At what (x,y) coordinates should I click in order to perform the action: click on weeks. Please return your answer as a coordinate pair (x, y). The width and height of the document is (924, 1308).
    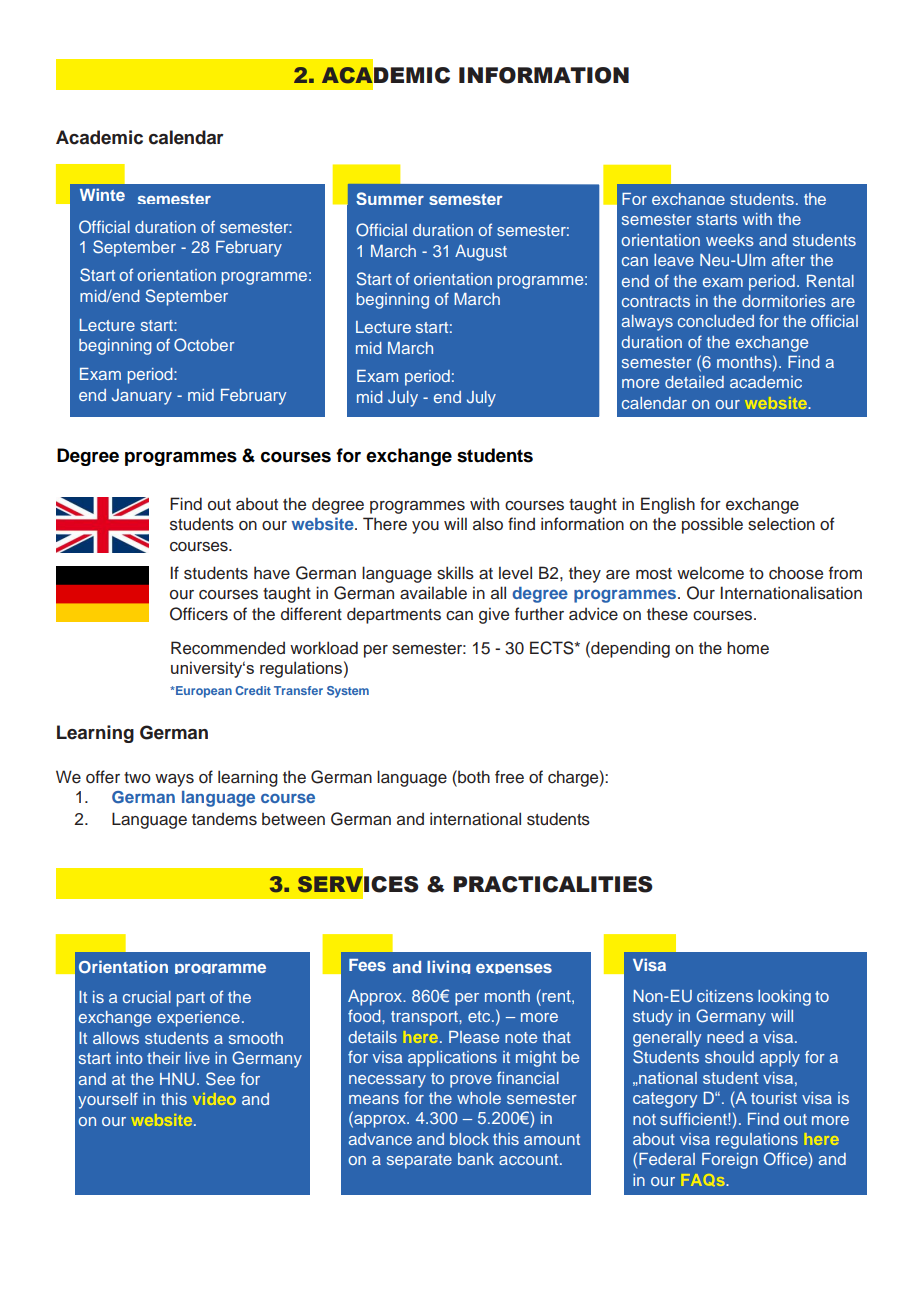
    Looking at the image, I should click on (730, 240).
